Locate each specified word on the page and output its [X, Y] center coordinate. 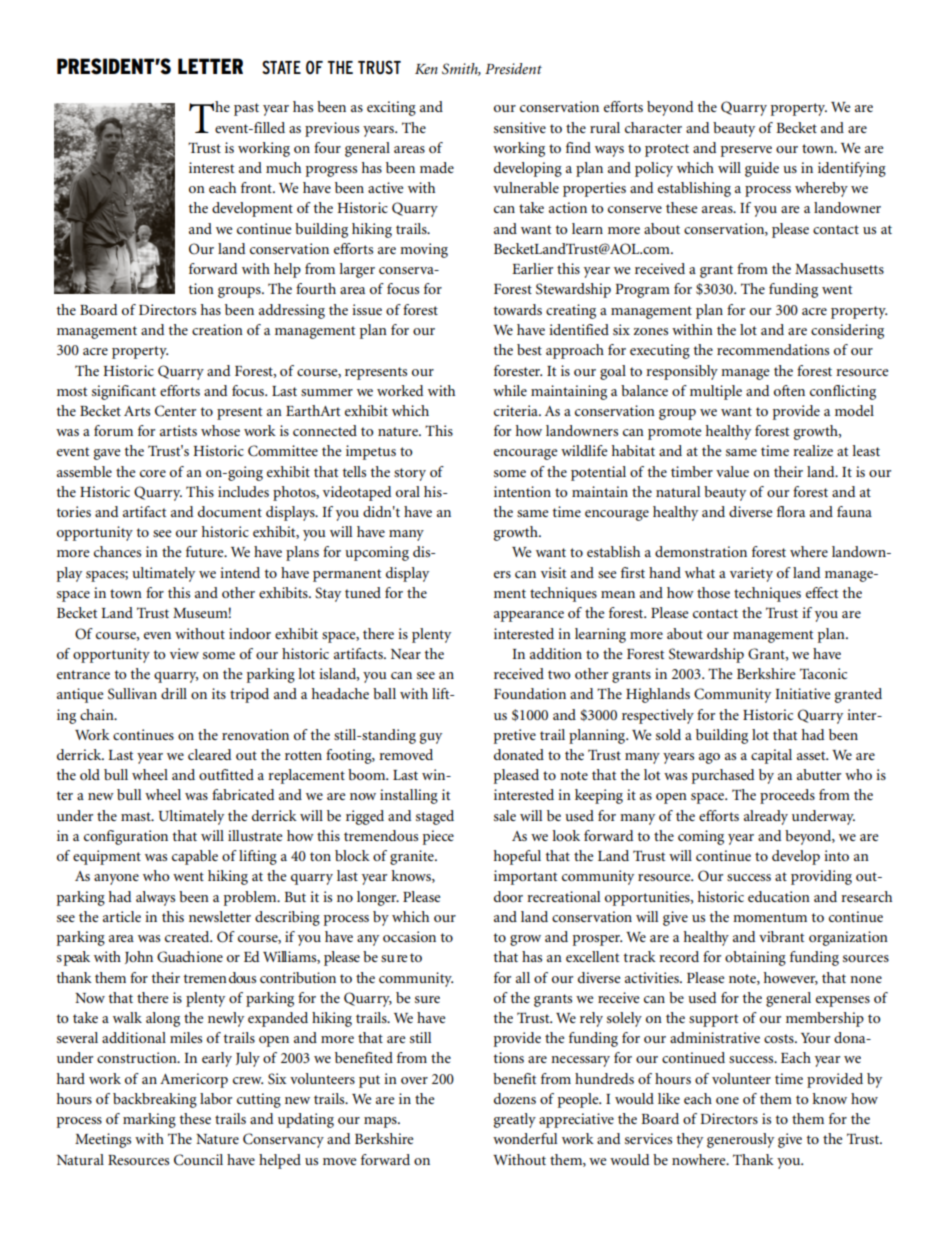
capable [195, 857]
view [184, 653]
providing [821, 877]
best [529, 349]
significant [124, 392]
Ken [426, 69]
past [246, 109]
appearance [529, 616]
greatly [515, 1120]
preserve [746, 151]
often [789, 390]
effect [822, 592]
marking [149, 1120]
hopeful [517, 857]
